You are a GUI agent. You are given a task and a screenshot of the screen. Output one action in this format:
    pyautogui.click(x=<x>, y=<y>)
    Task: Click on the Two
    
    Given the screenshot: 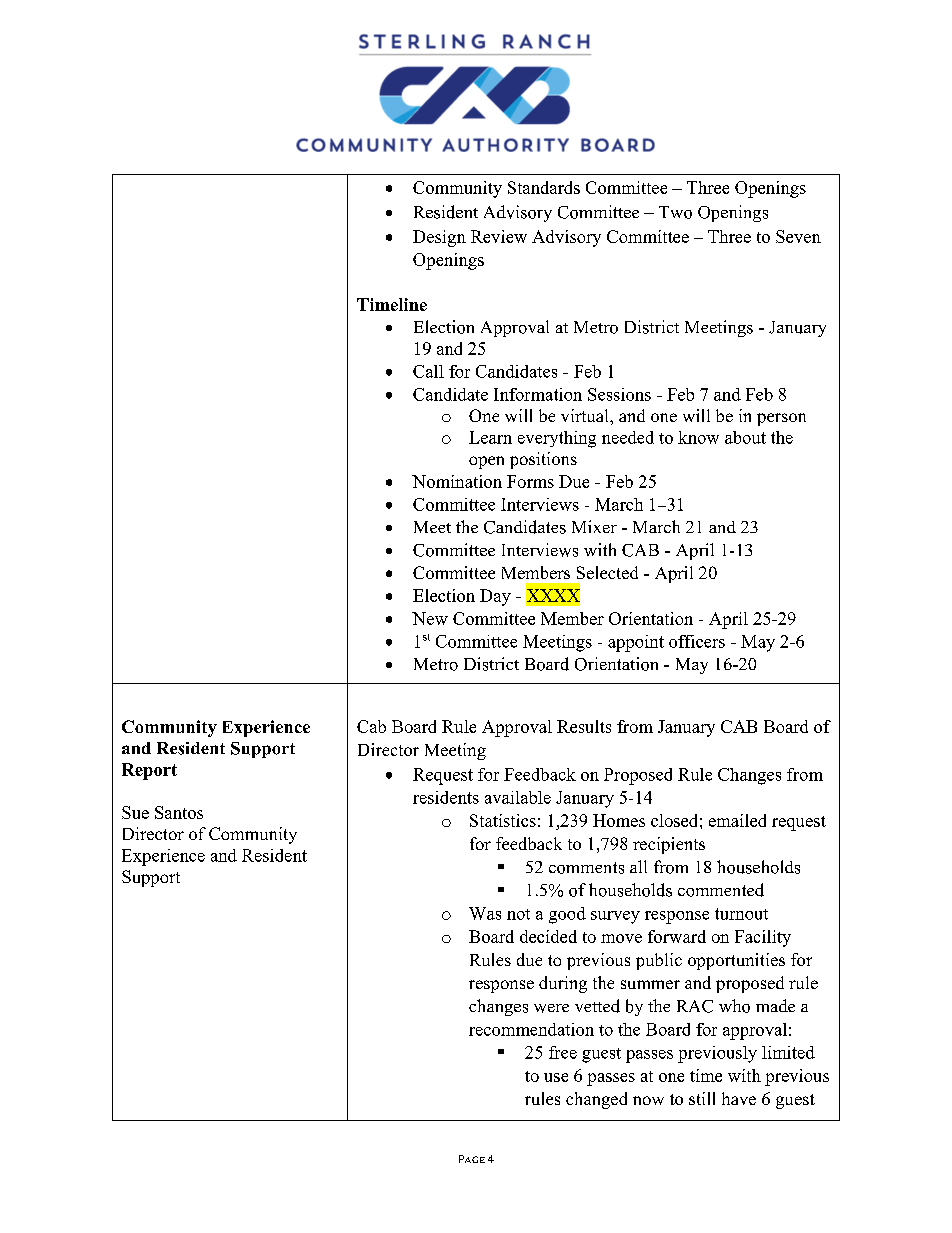 What is the action you would take?
    pyautogui.click(x=675, y=212)
